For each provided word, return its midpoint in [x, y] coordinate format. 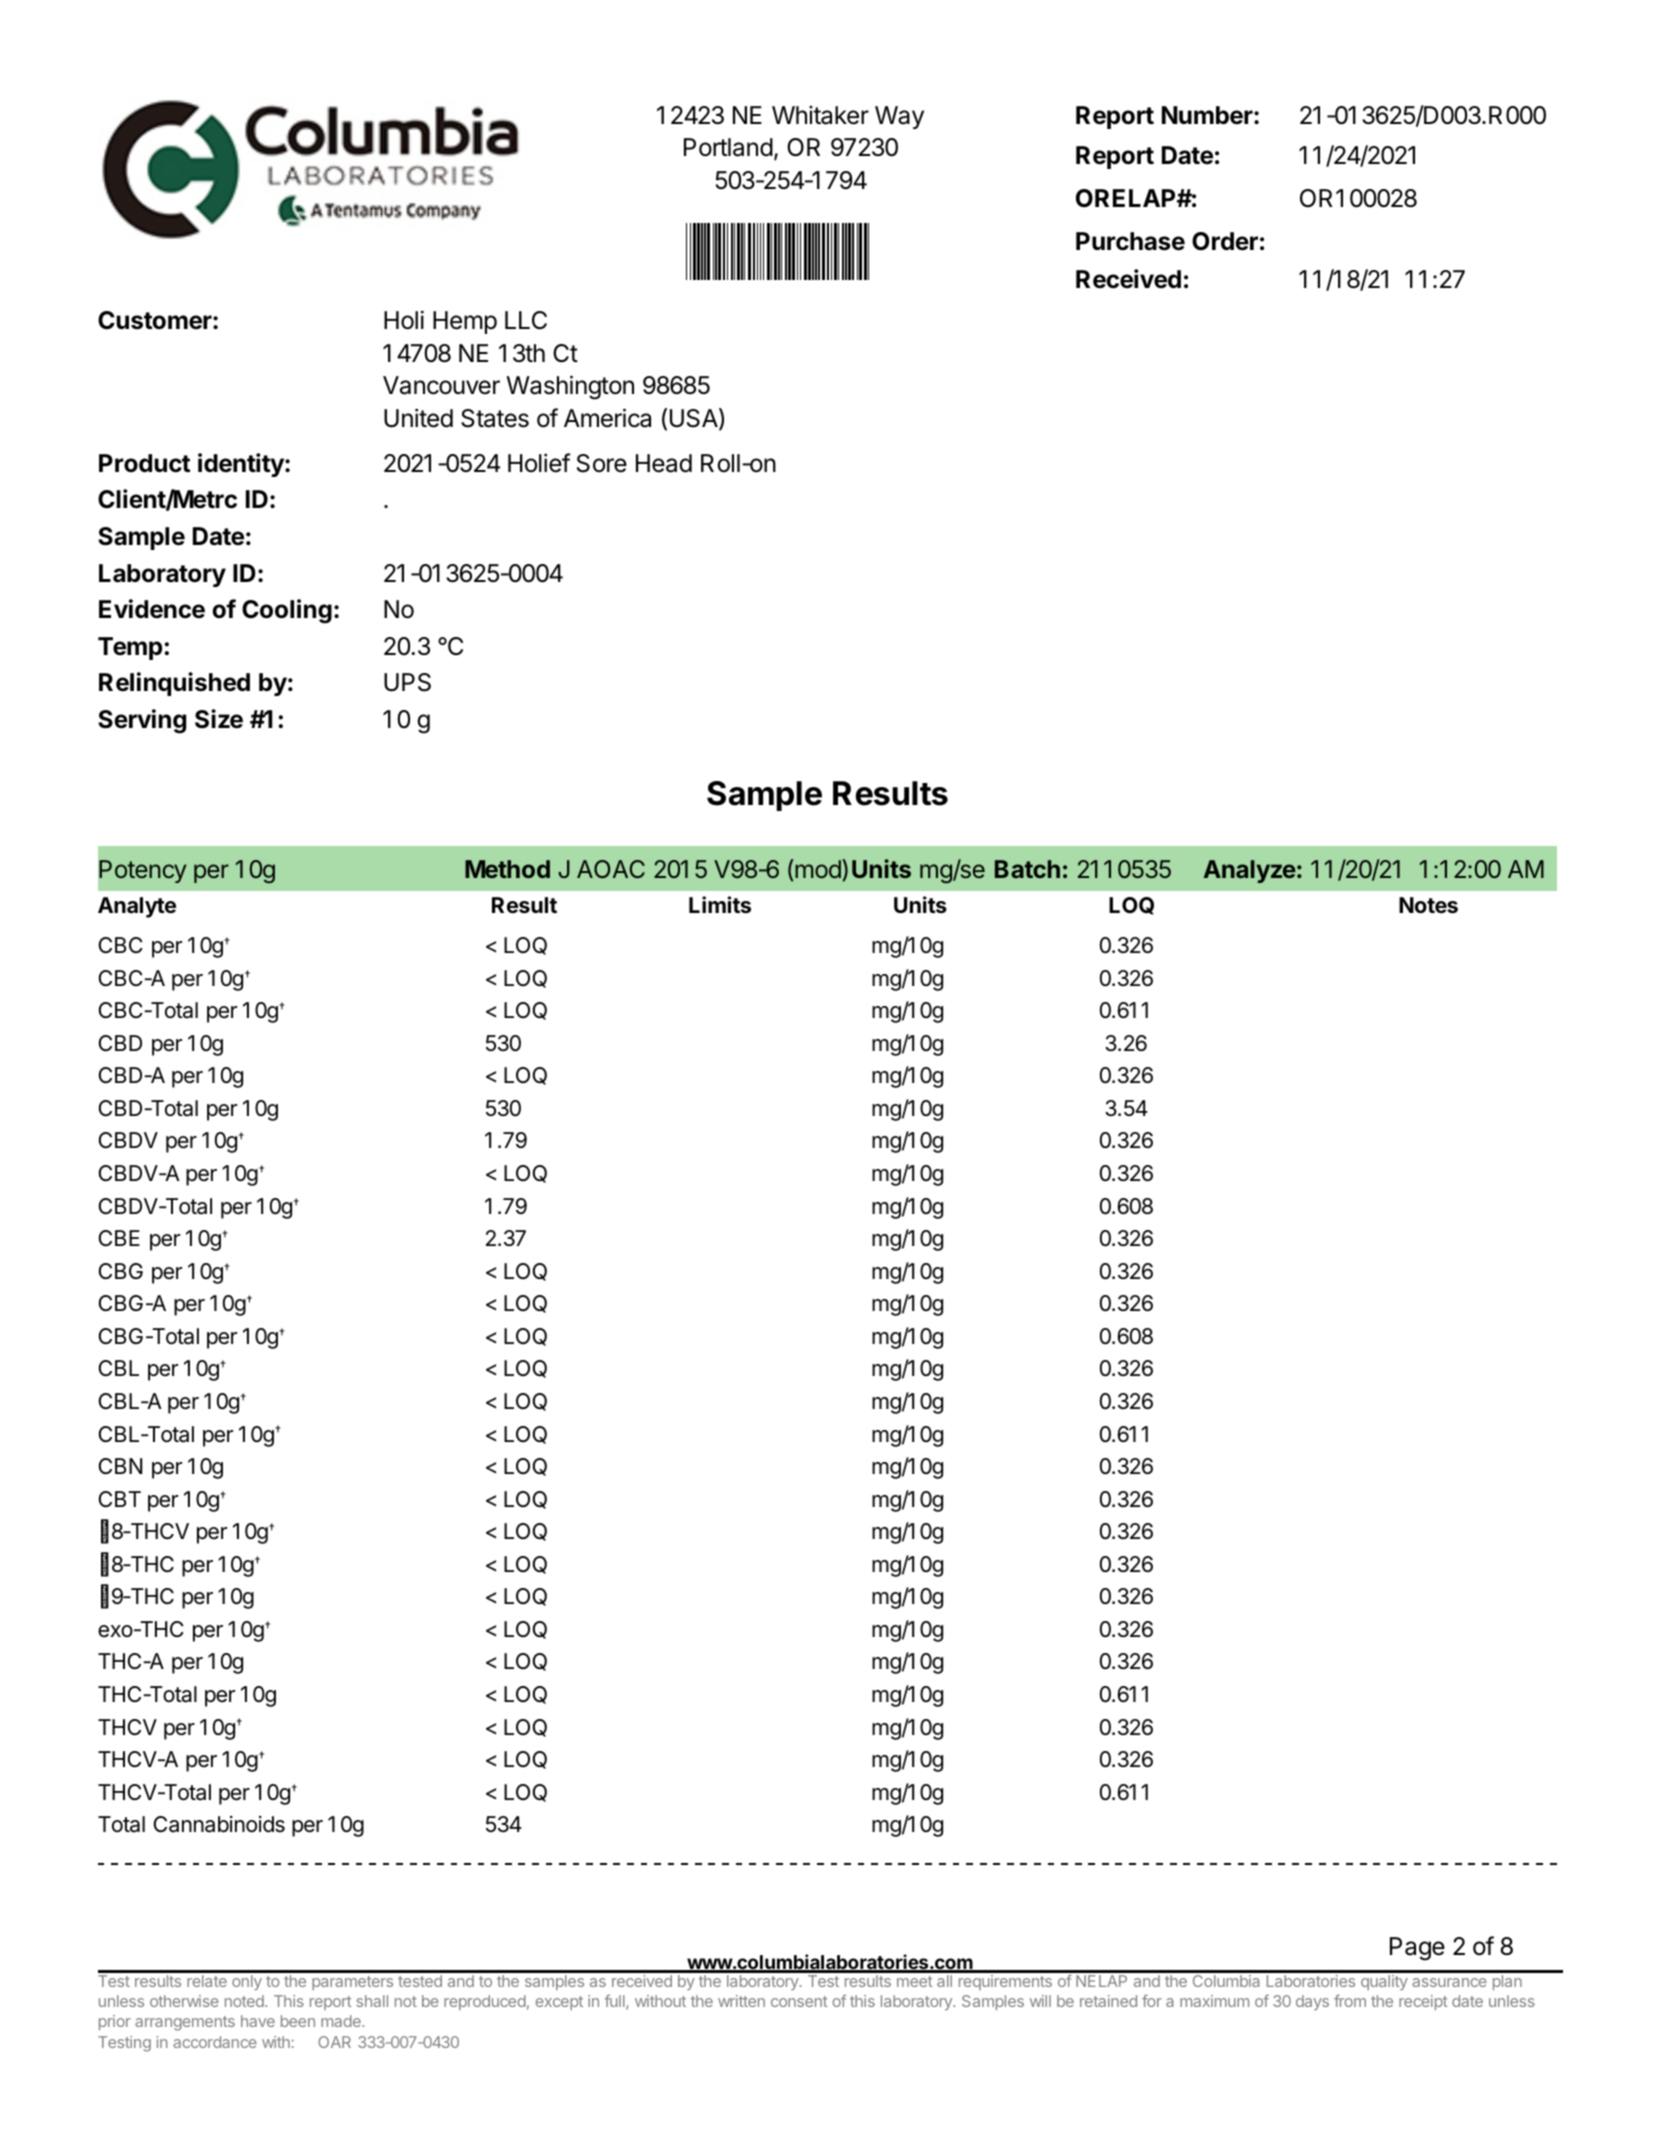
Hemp [465, 322]
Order [1225, 241]
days [1312, 2002]
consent [799, 2001]
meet [915, 1981]
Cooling [287, 611]
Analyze [1250, 871]
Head [664, 463]
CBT [120, 1499]
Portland [728, 147]
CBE [119, 1238]
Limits [720, 905]
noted [245, 2001]
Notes [1428, 905]
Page [1417, 1949]
